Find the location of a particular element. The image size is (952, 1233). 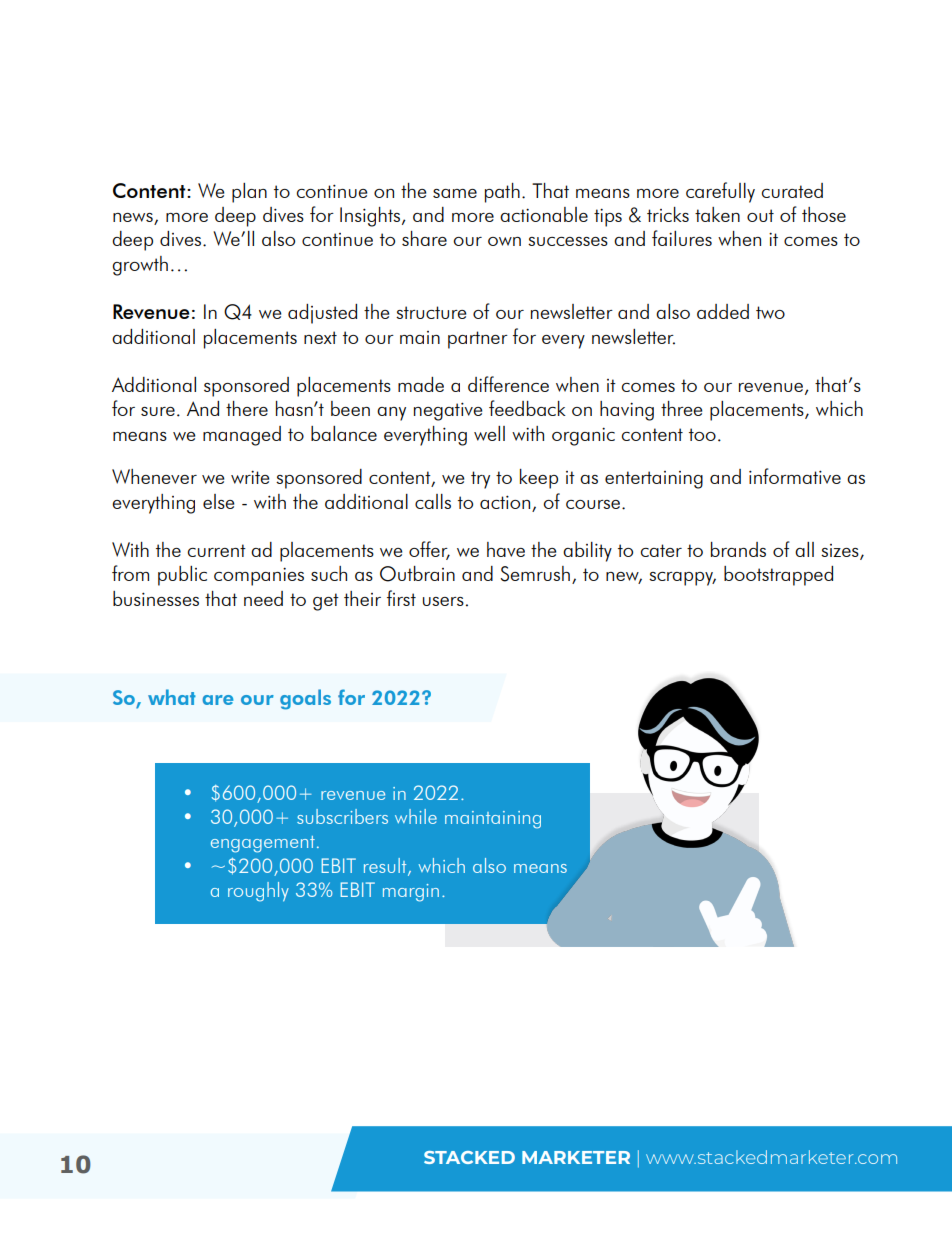

brands is located at coordinates (738, 549).
